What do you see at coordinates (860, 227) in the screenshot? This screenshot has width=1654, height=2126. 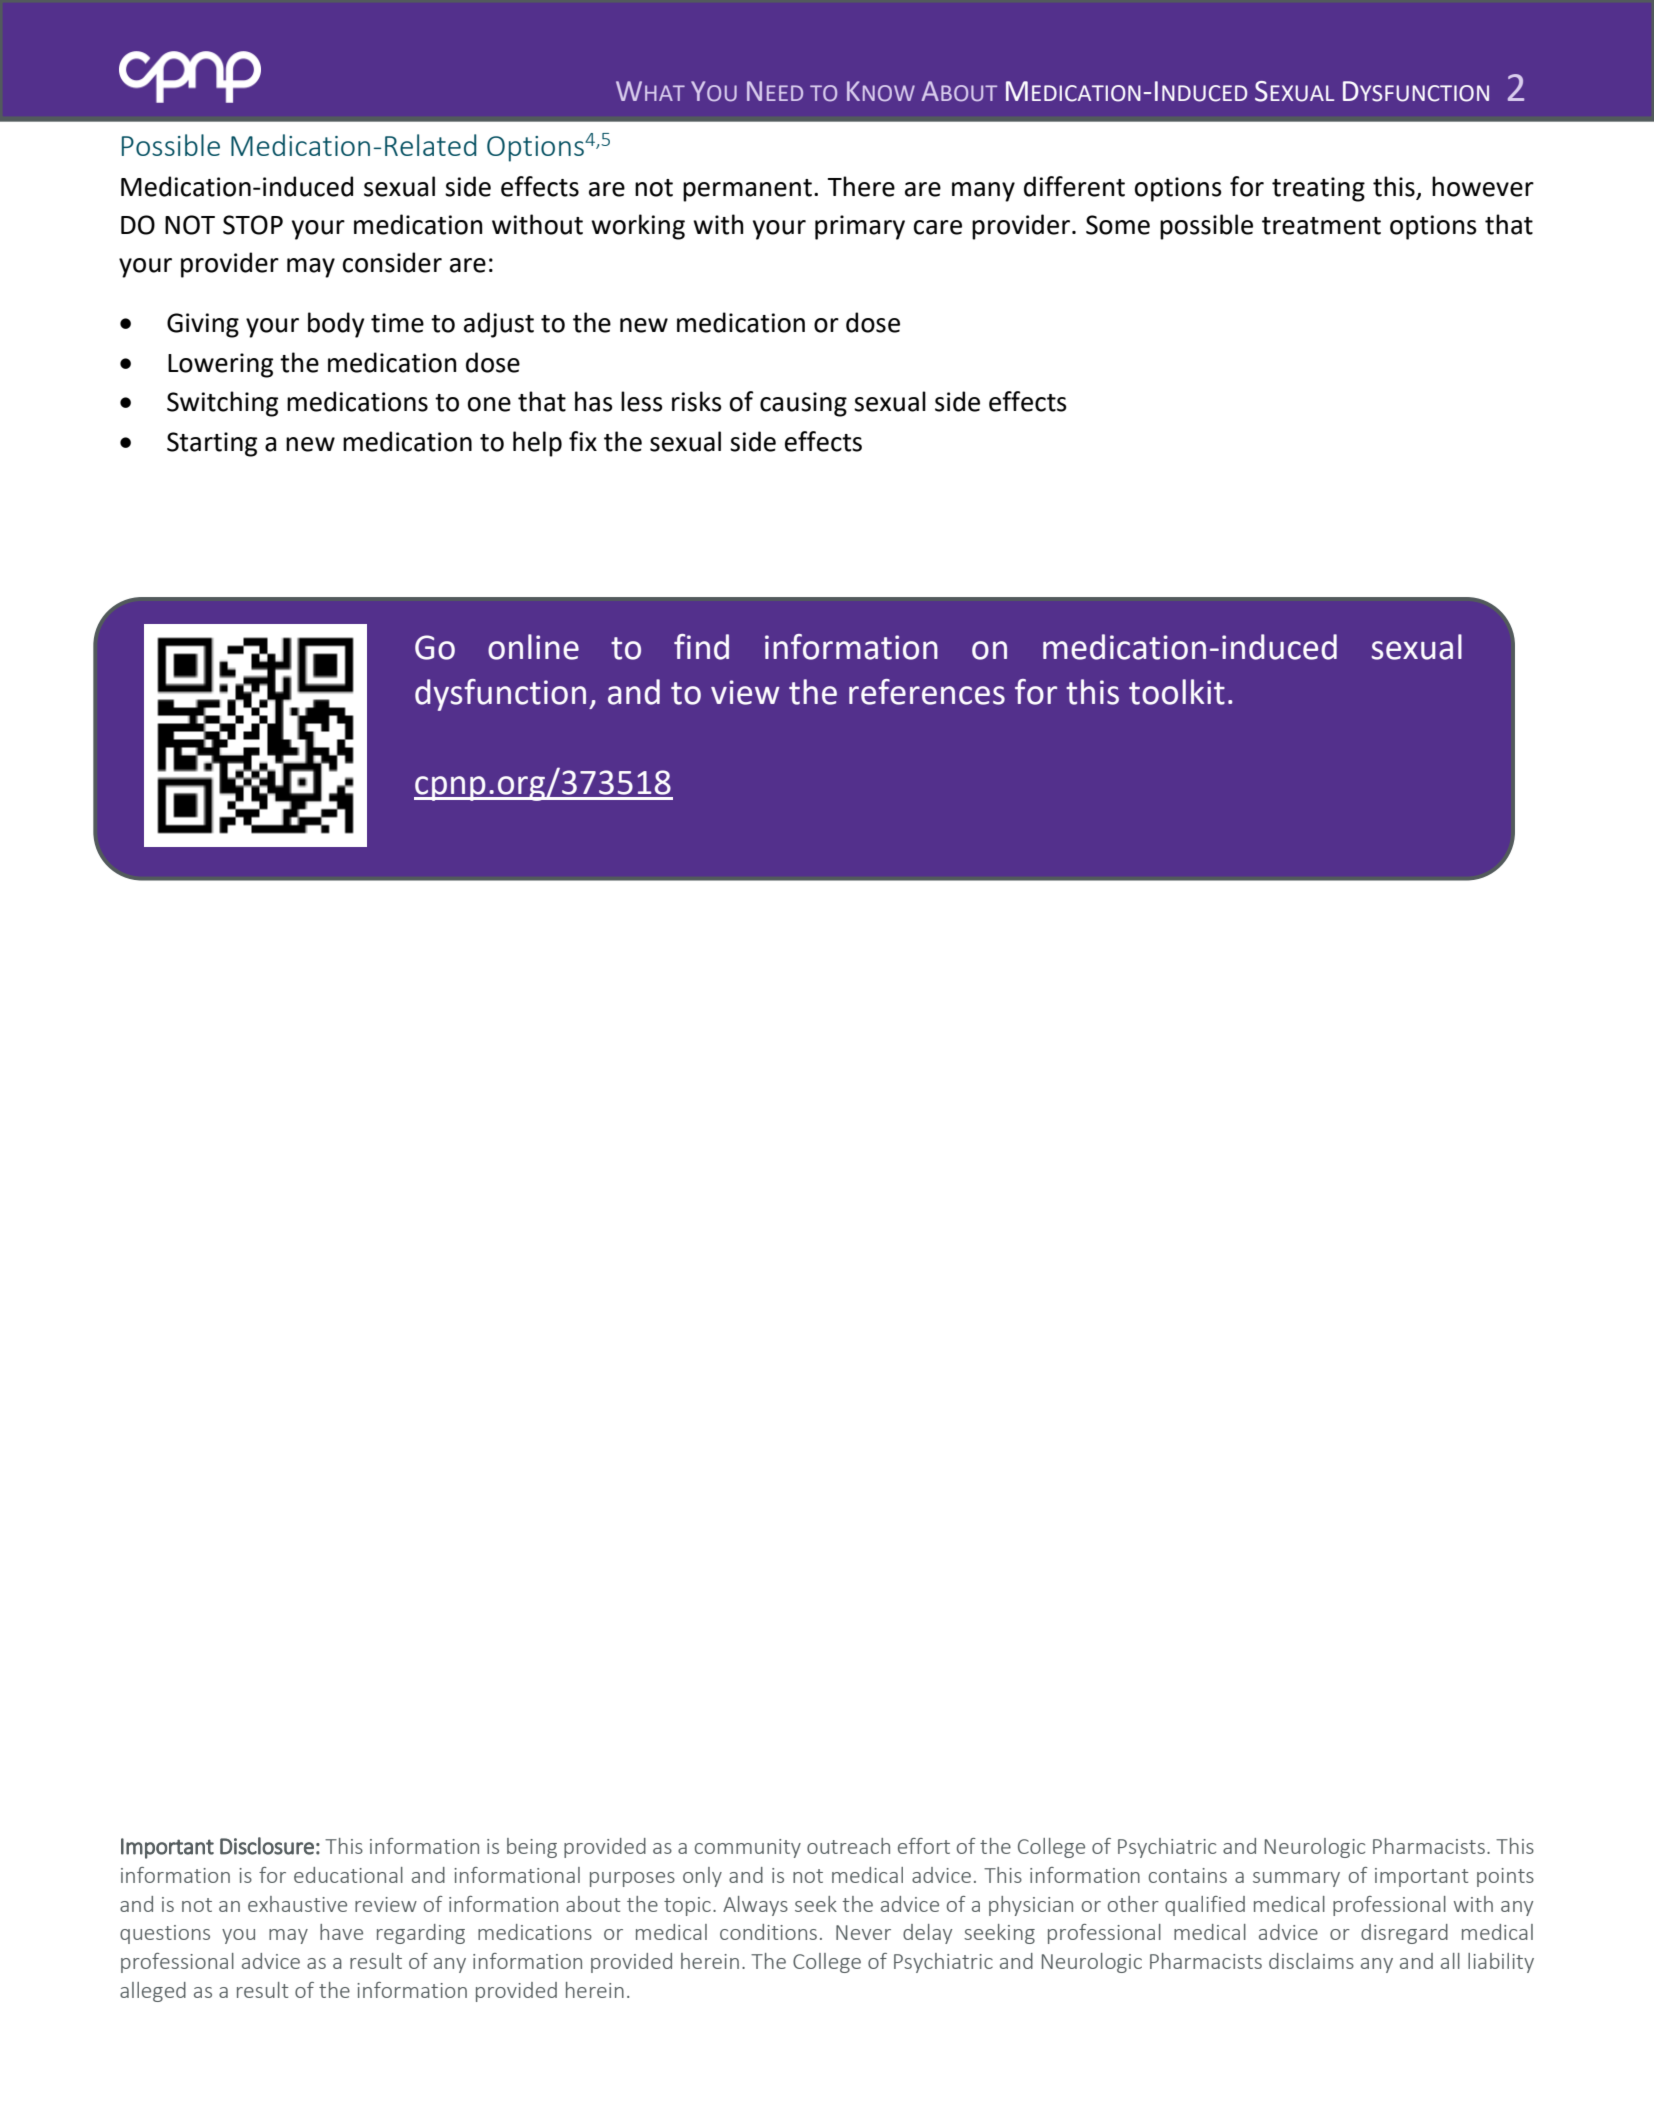 I see `primary` at bounding box center [860, 227].
